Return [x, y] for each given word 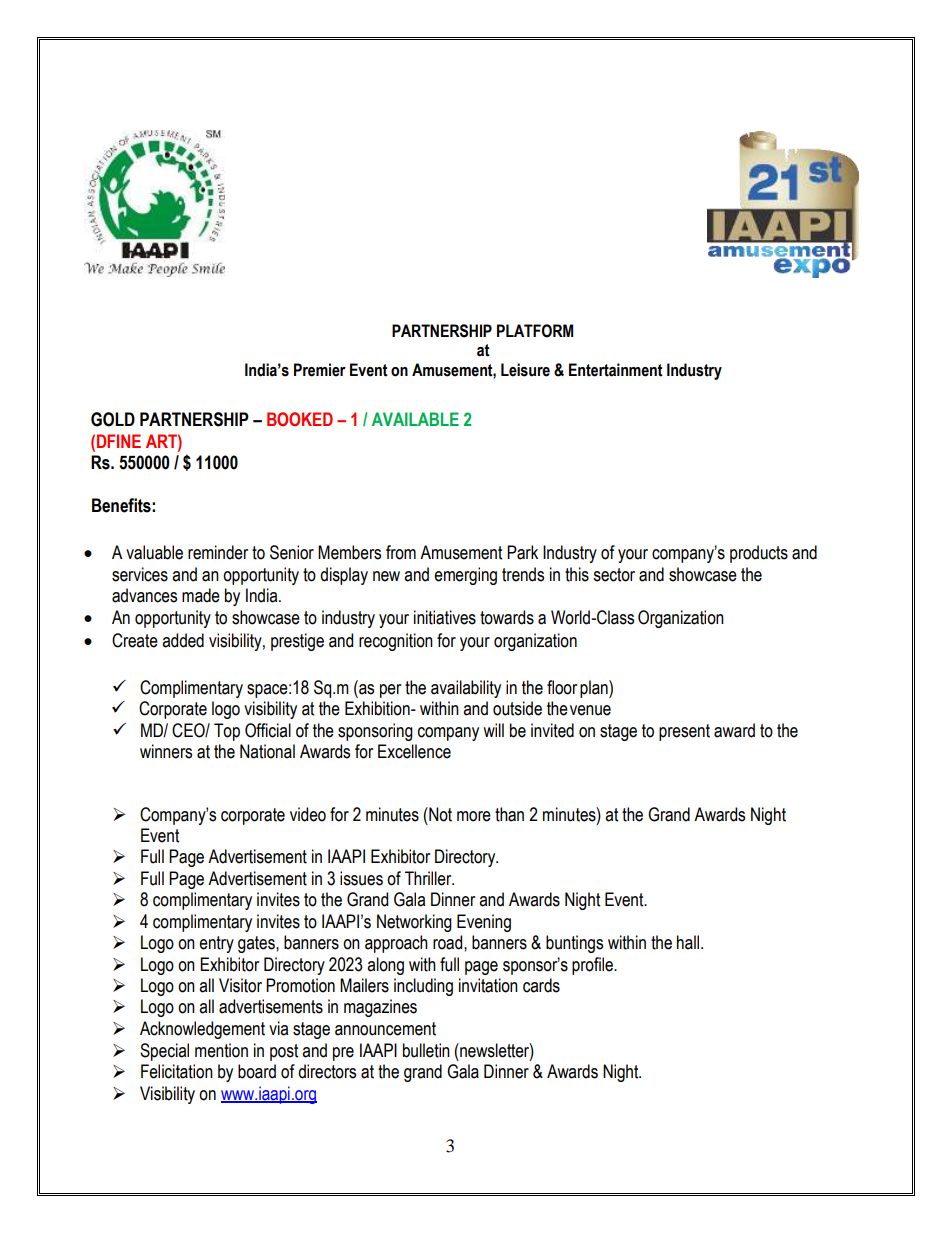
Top [227, 732]
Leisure [525, 370]
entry [216, 944]
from [401, 552]
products [759, 554]
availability [466, 689]
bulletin [426, 1050]
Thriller [429, 878]
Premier [320, 370]
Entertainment [616, 370]
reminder [218, 552]
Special [164, 1052]
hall [689, 942]
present [684, 732]
